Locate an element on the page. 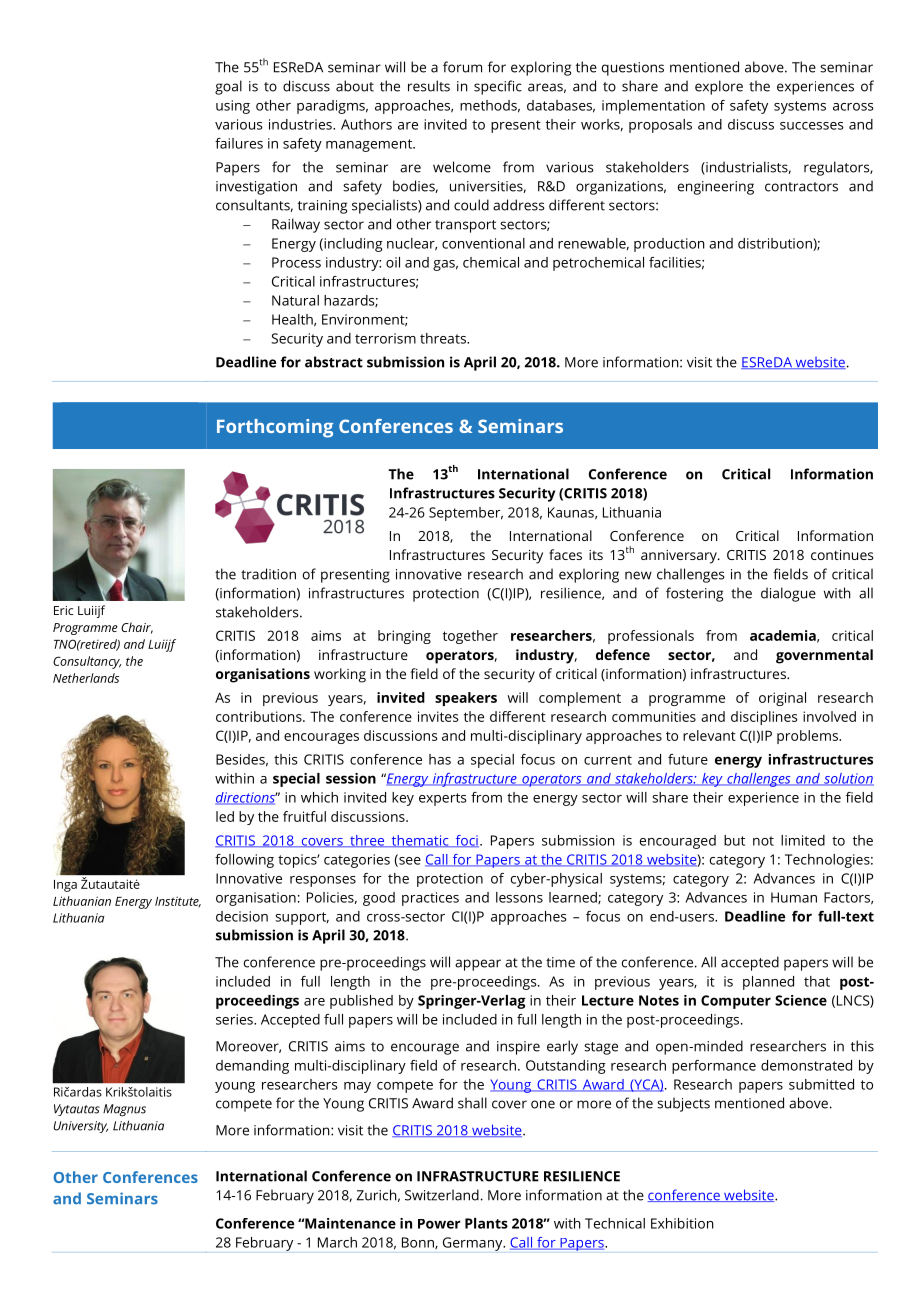 Image resolution: width=924 pixels, height=1308 pixels. University is located at coordinates (80, 1127).
